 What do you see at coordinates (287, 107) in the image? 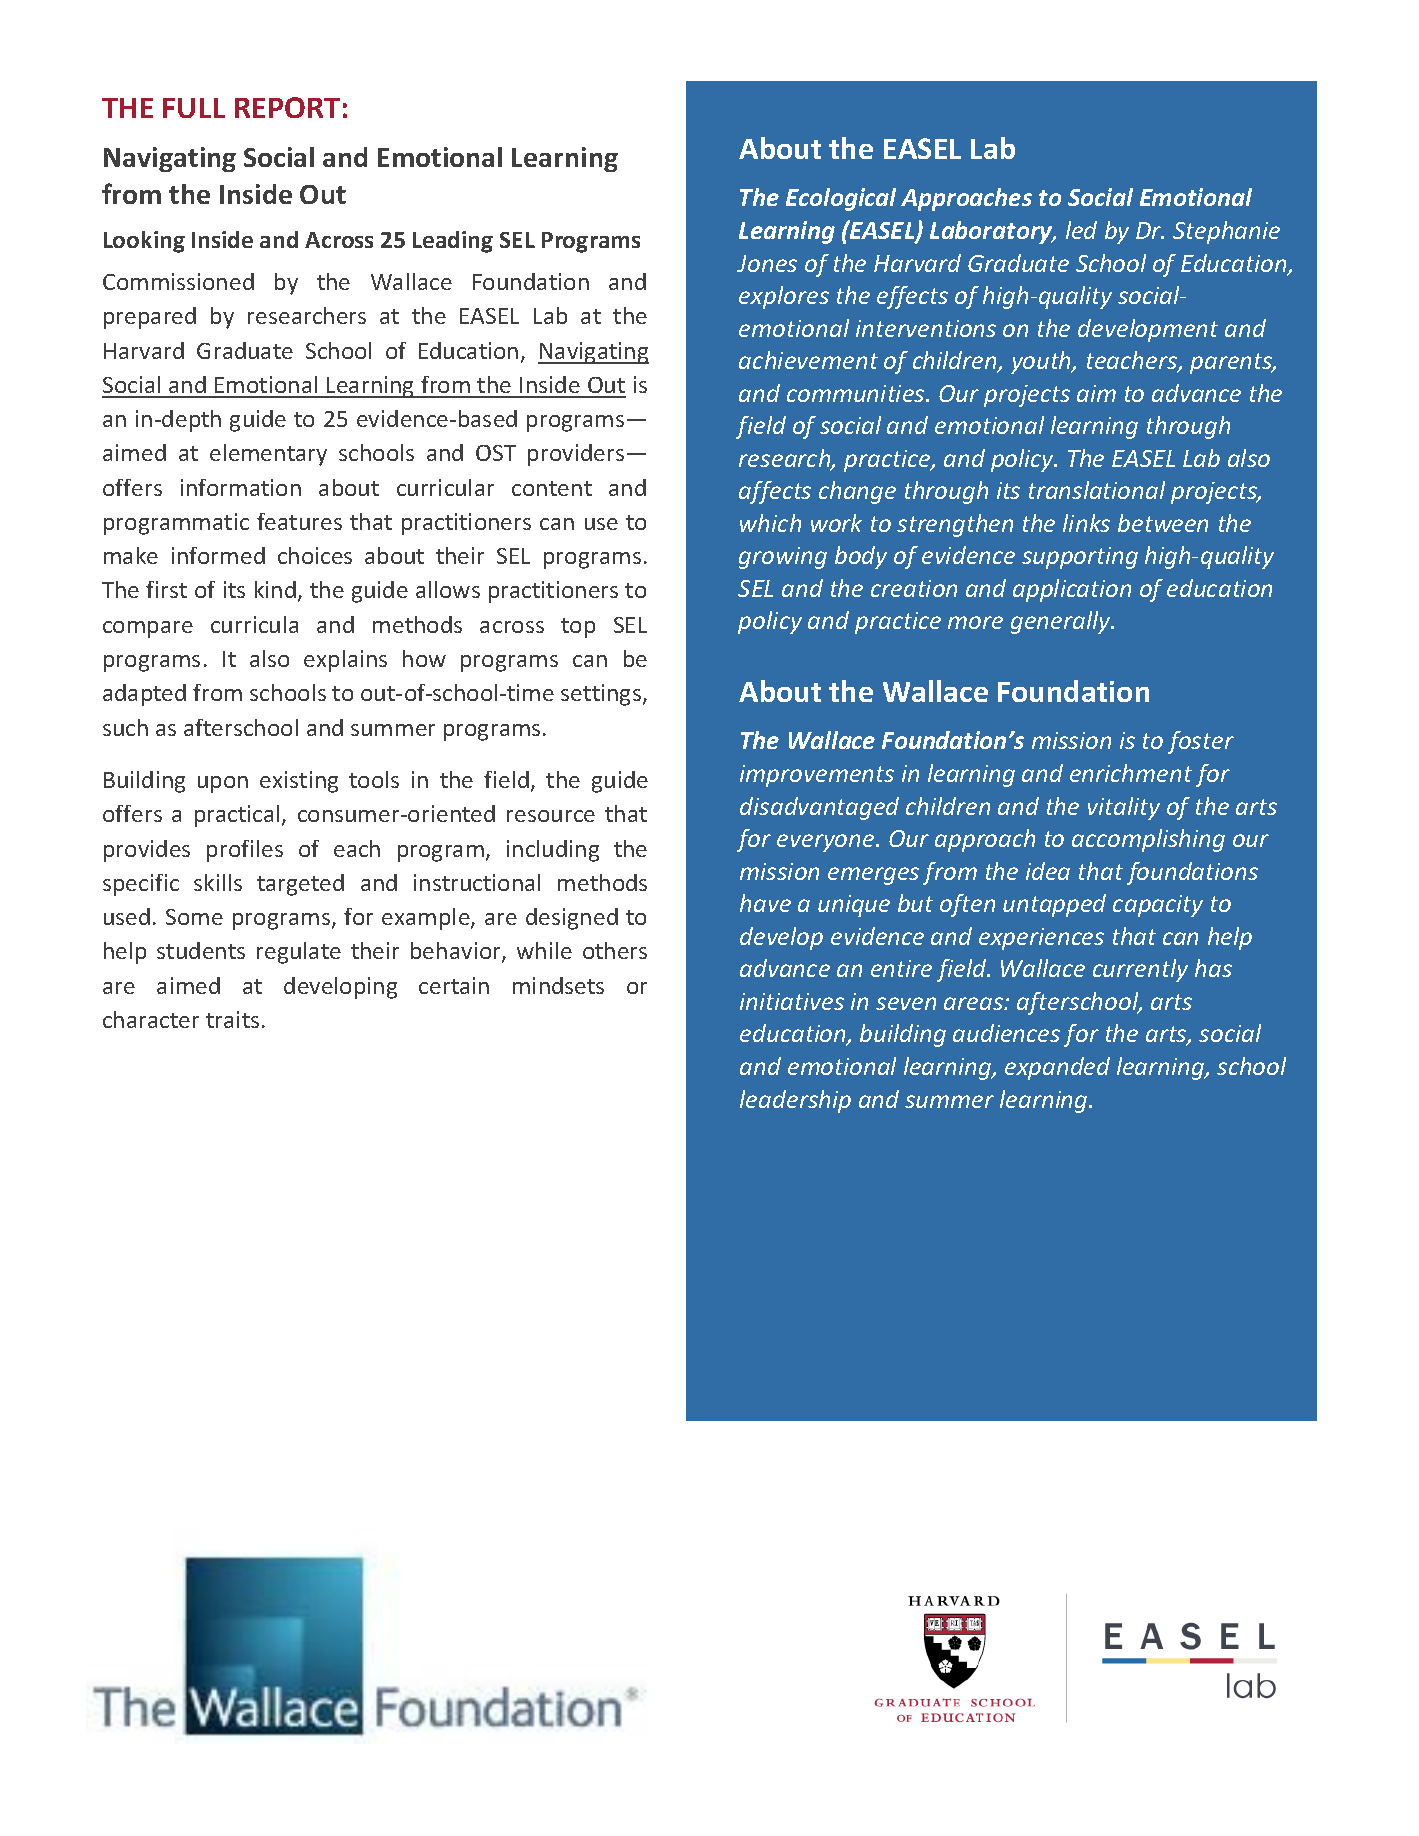
I see `REPORT` at bounding box center [287, 107].
